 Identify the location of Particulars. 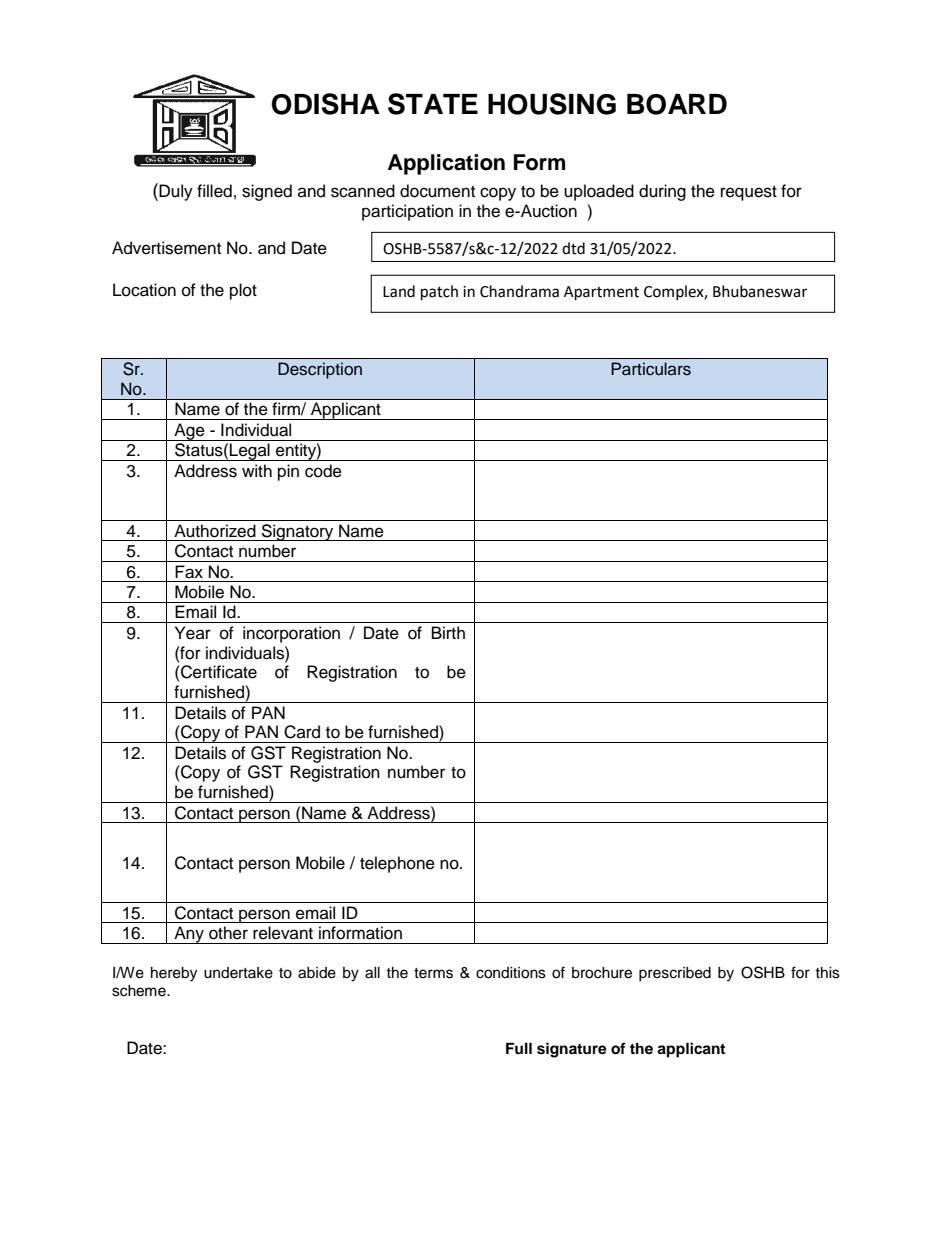
(651, 369).
